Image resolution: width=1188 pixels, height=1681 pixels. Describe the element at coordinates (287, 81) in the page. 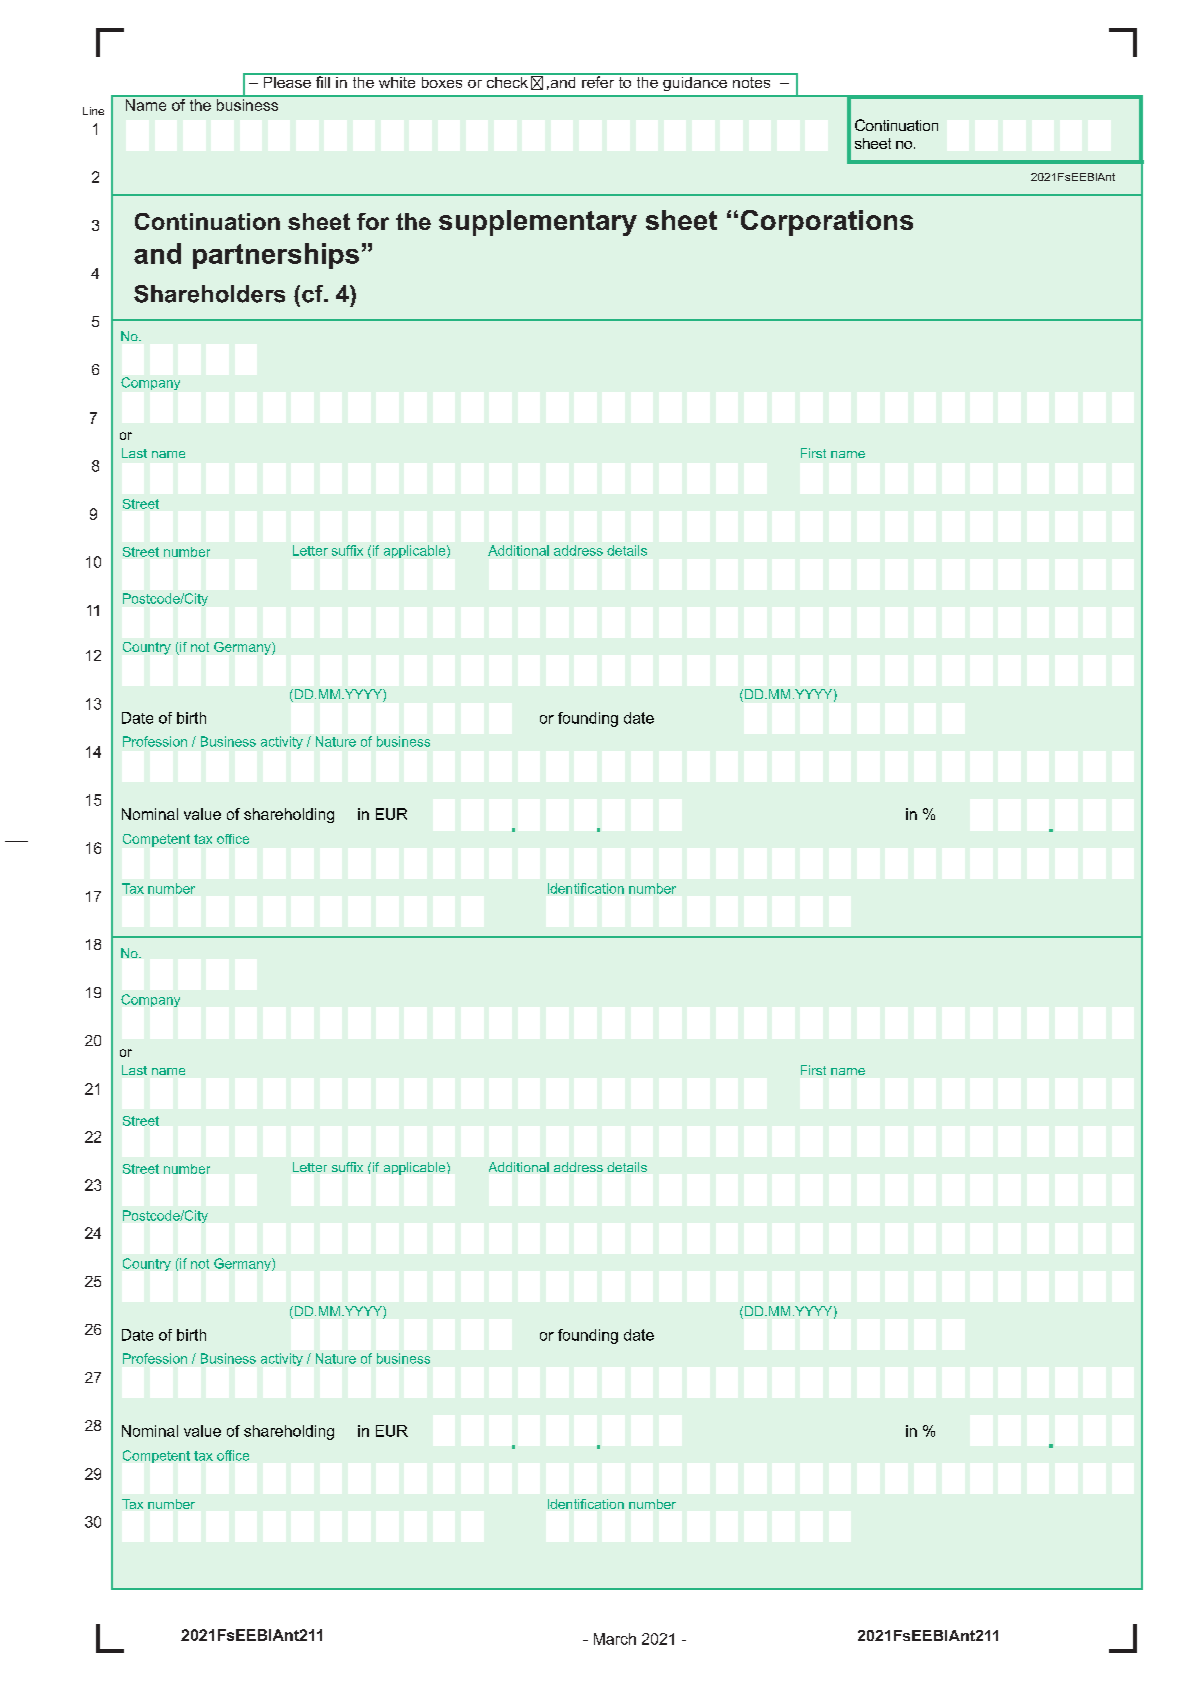

I see `Please` at that location.
